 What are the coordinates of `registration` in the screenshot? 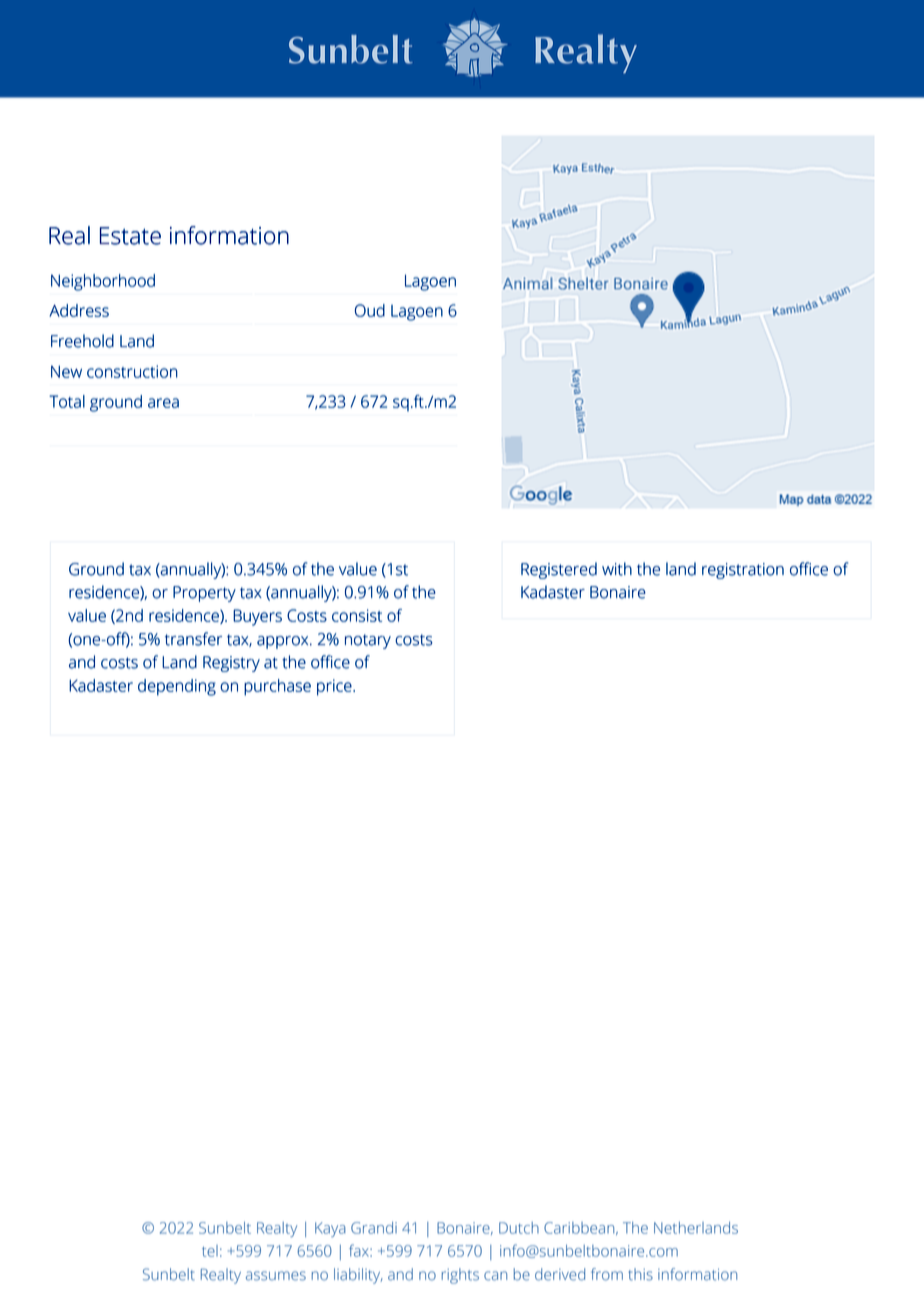 It's located at (743, 571).
